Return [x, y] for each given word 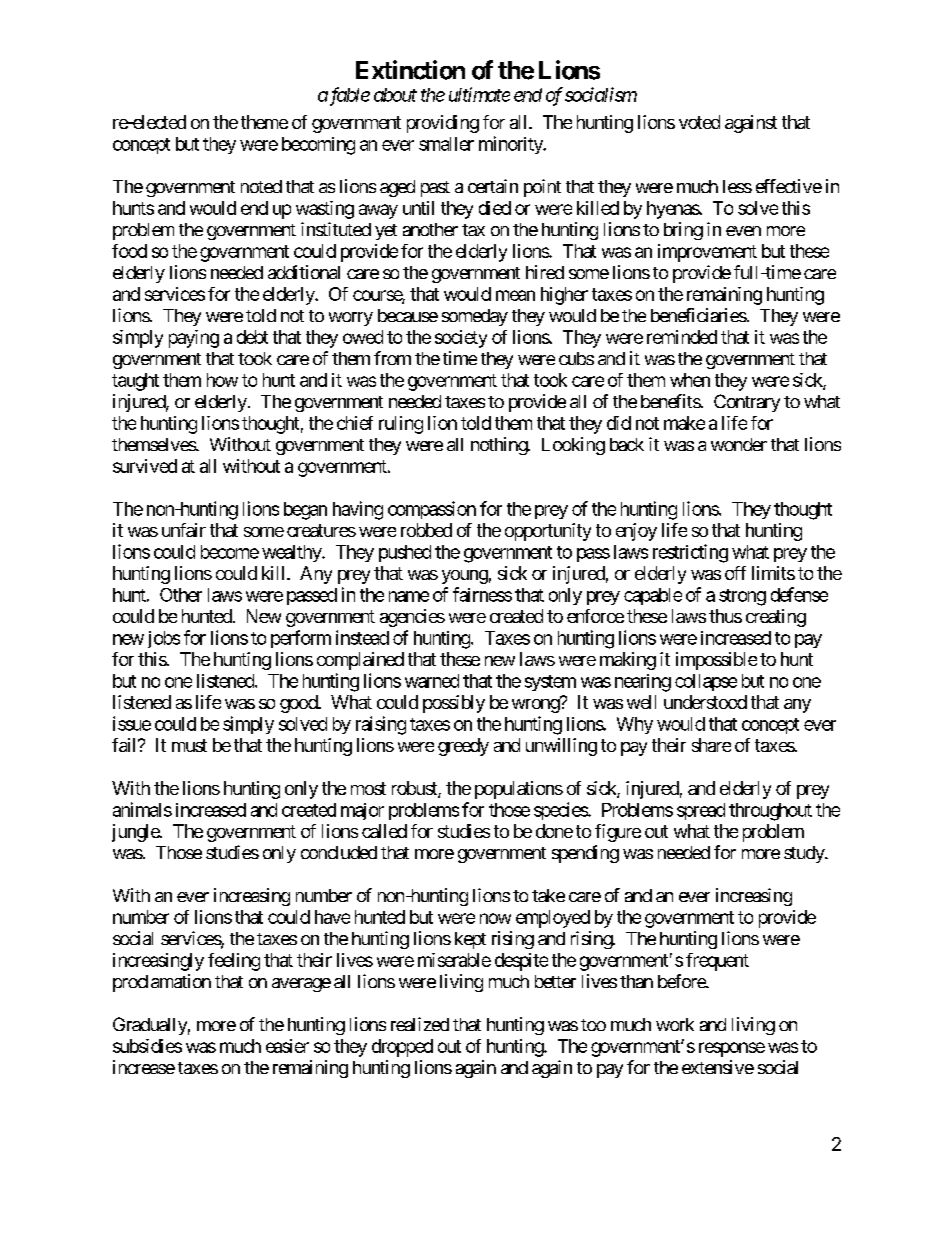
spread [701, 811]
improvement [707, 253]
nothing [500, 446]
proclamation [162, 983]
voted [699, 122]
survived [145, 466]
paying [194, 339]
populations [519, 790]
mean [515, 295]
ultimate [479, 94]
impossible [716, 661]
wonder [739, 444]
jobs [164, 639]
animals [142, 809]
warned [432, 681]
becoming [318, 146]
